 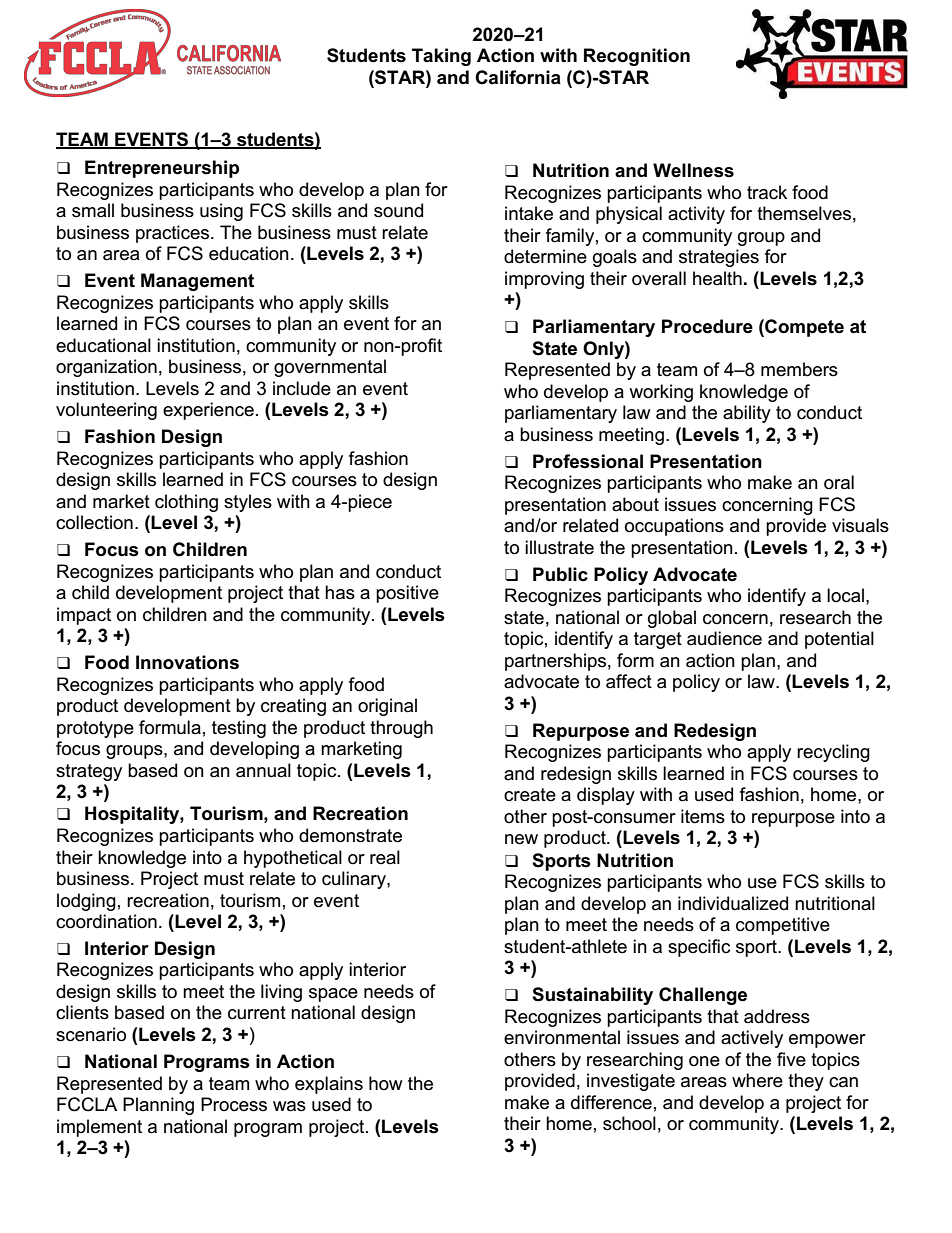 I want to click on how, so click(x=386, y=1083).
